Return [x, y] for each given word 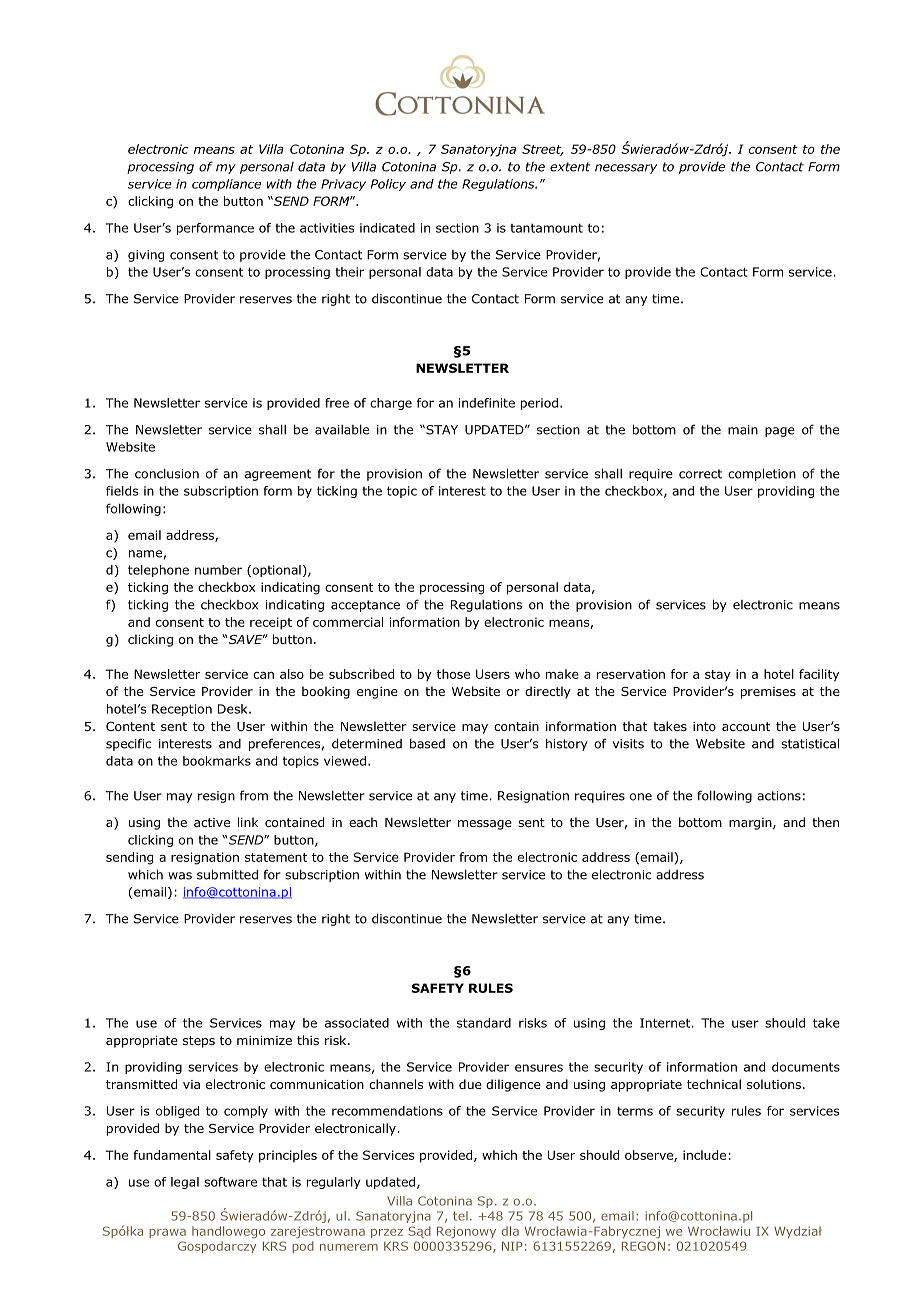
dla [510, 1231]
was [180, 876]
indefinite [487, 403]
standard [484, 1023]
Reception [182, 710]
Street [543, 150]
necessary [626, 169]
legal [185, 1183]
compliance [226, 185]
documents [806, 1067]
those [453, 674]
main [743, 430]
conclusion [167, 473]
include [704, 1155]
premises [768, 693]
